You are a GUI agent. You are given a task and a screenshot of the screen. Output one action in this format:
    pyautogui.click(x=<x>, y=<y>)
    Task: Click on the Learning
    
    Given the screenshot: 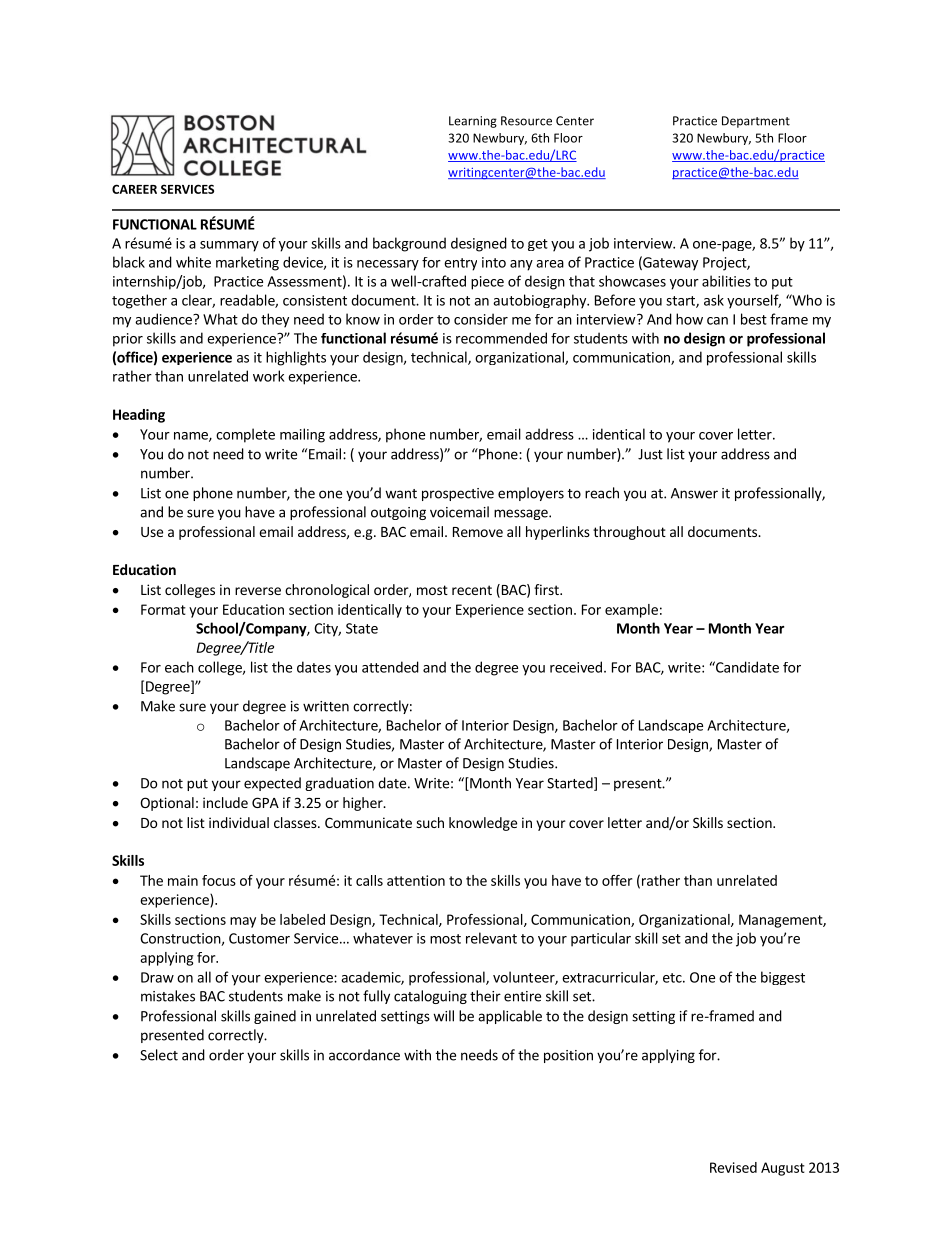 What is the action you would take?
    pyautogui.click(x=473, y=122)
